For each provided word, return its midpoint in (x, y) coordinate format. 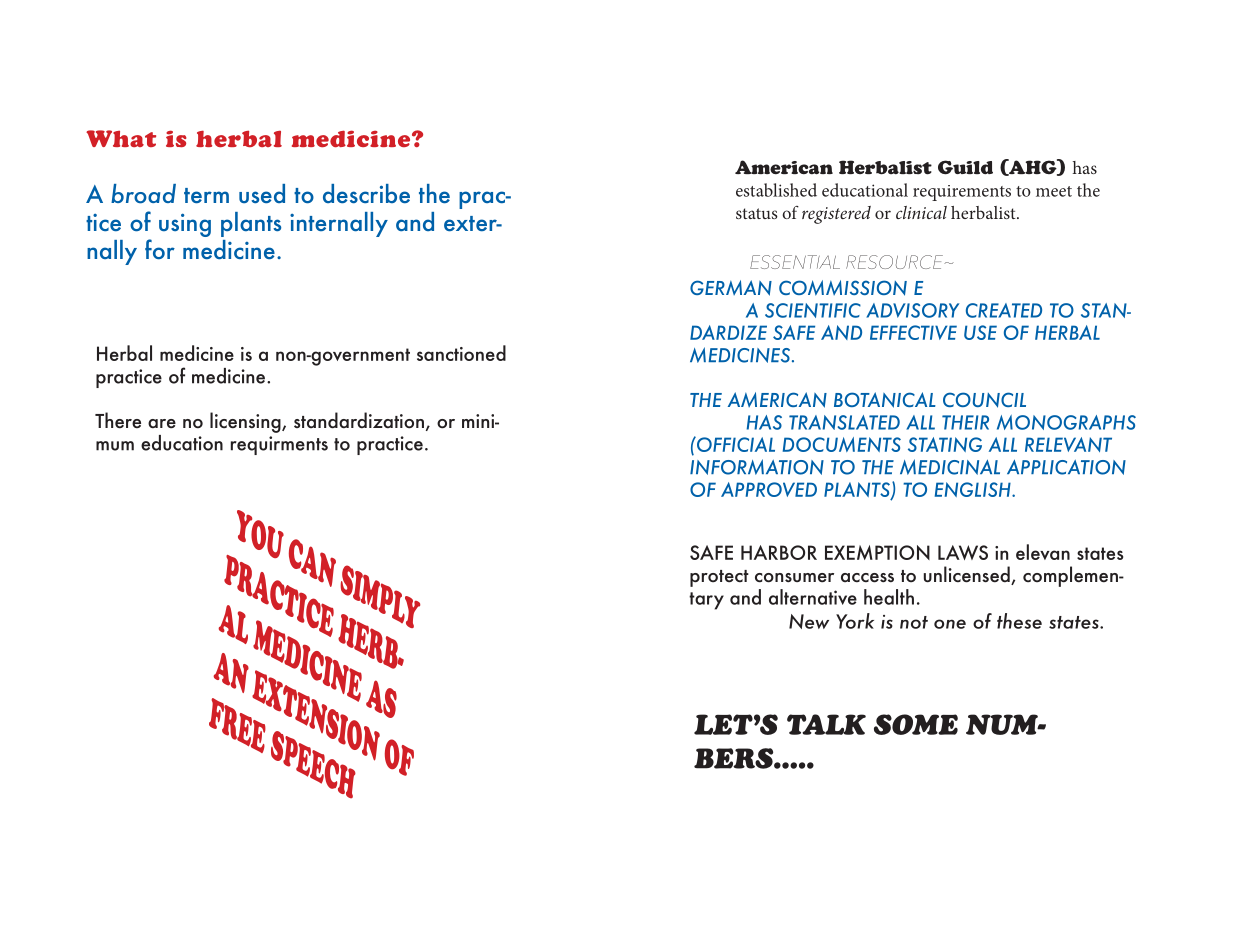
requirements (962, 193)
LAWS (963, 552)
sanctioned (461, 353)
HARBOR (779, 552)
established (776, 190)
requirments (279, 445)
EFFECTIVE (913, 332)
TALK (826, 724)
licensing (246, 422)
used (262, 193)
